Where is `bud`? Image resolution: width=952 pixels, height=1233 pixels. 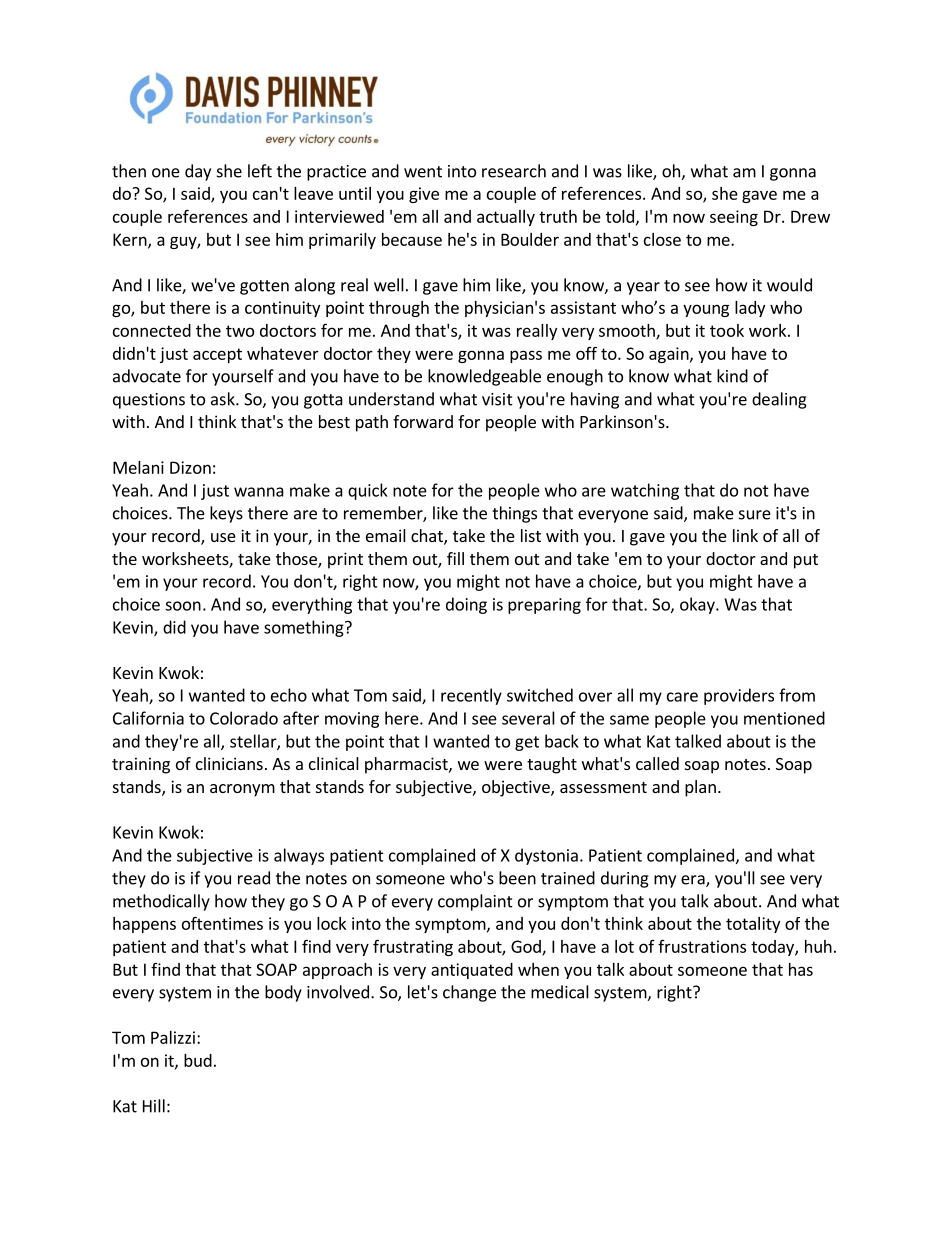
bud is located at coordinates (198, 1060).
